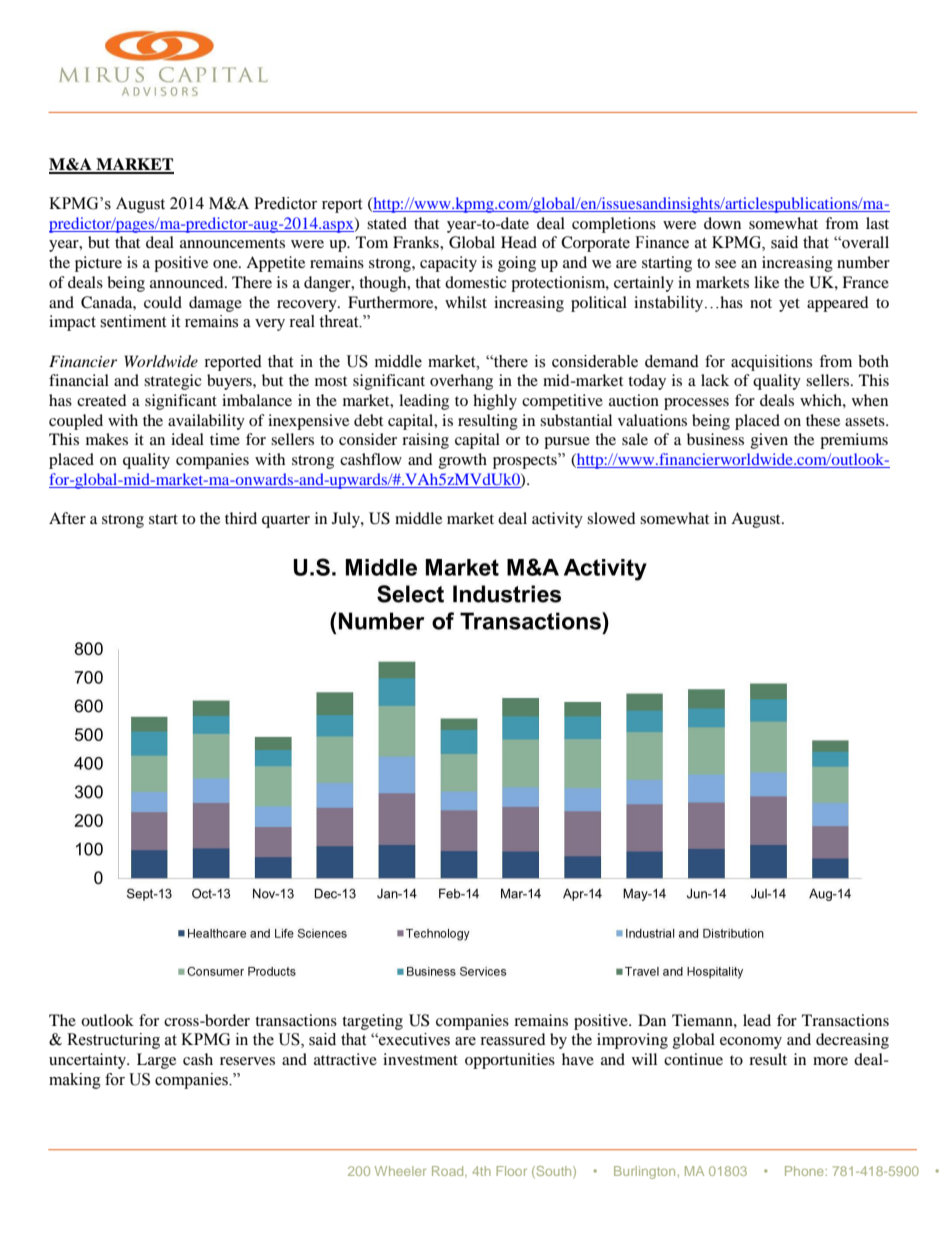 The width and height of the screenshot is (952, 1233). Describe the element at coordinates (448, 264) in the screenshot. I see `capacity` at that location.
